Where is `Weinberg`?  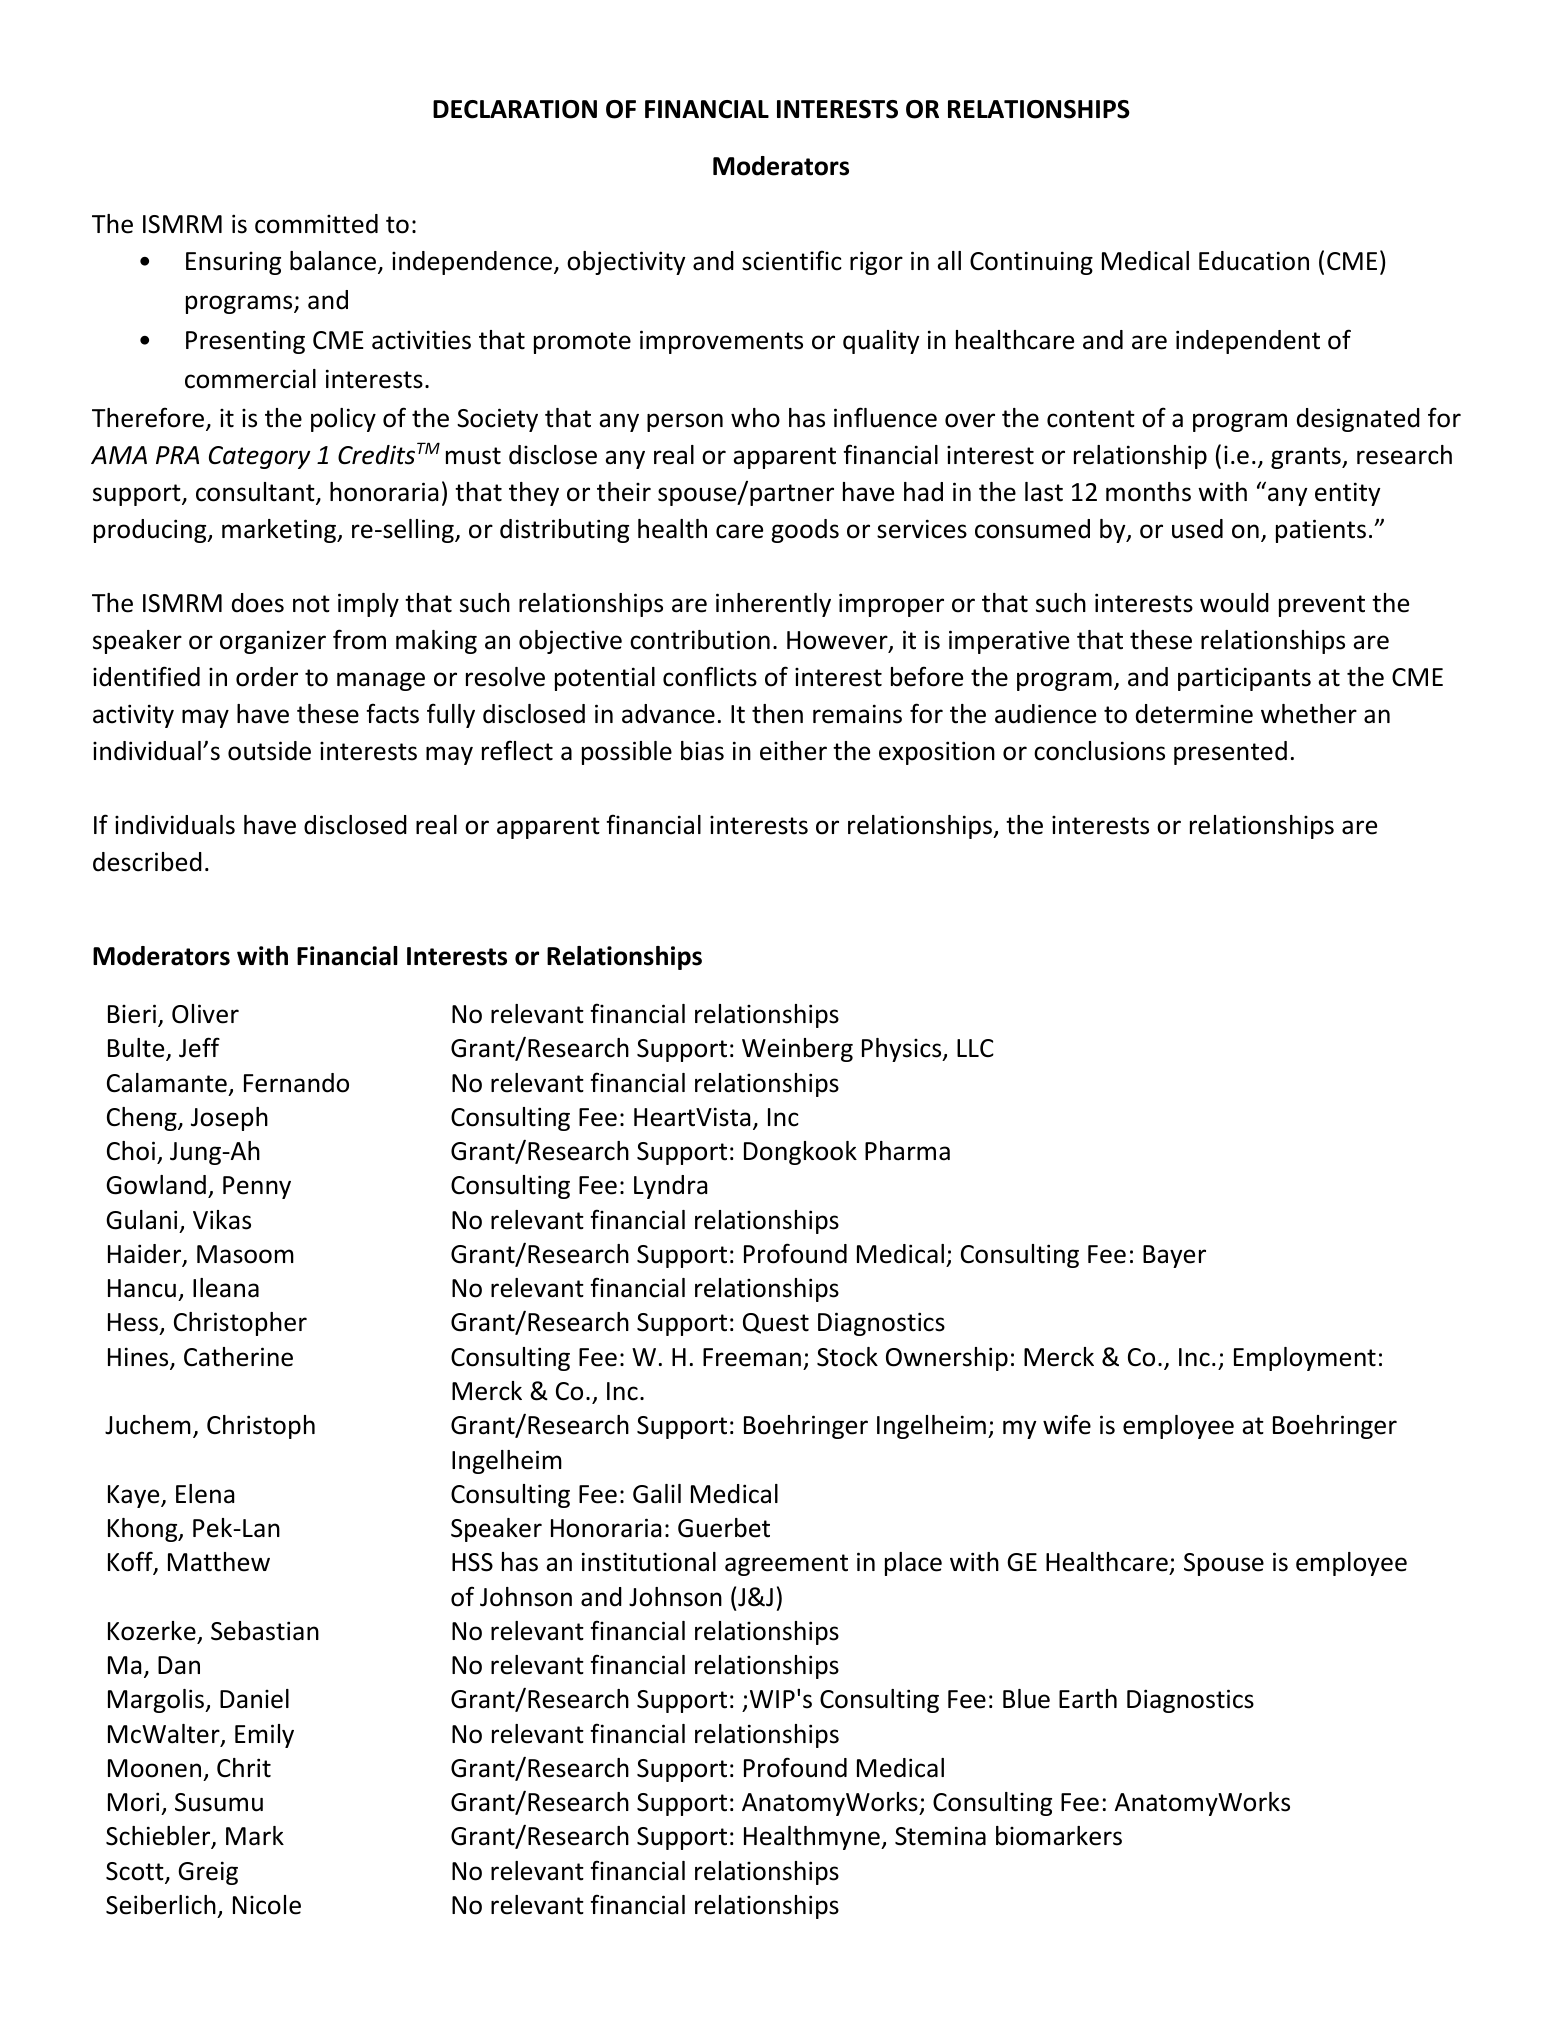
Weinberg is located at coordinates (797, 1050).
